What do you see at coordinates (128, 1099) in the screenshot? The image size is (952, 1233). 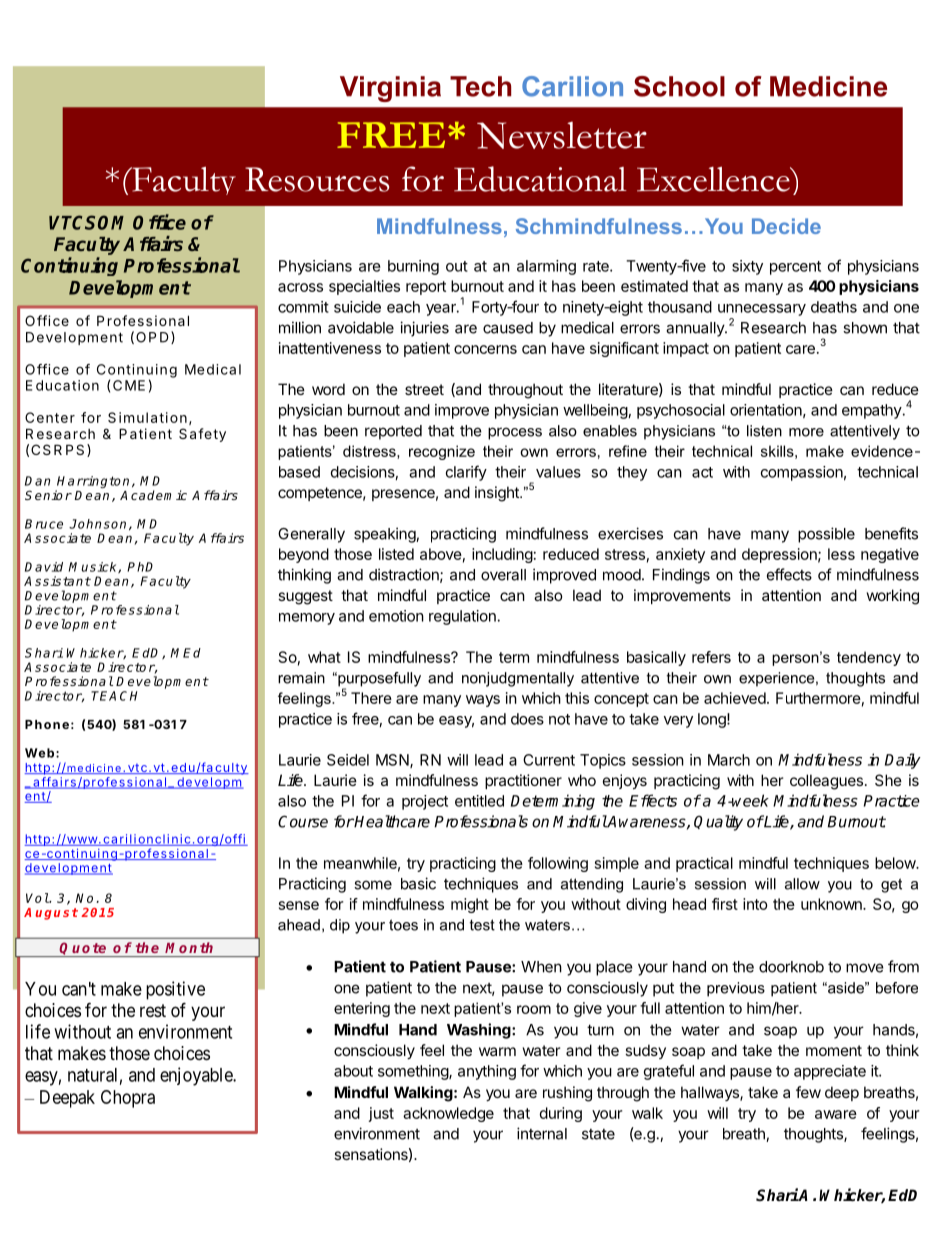 I see `Chopra` at bounding box center [128, 1099].
